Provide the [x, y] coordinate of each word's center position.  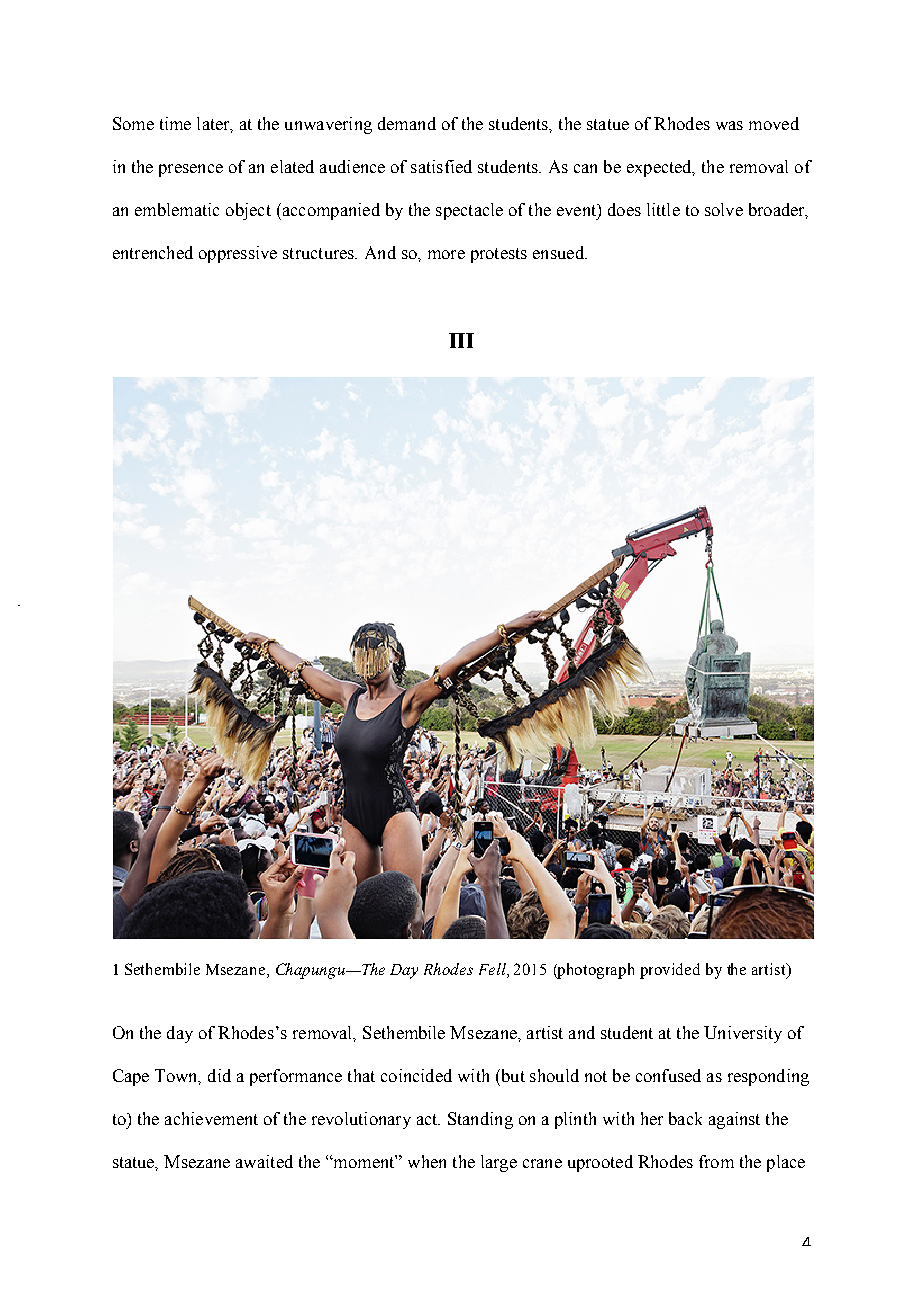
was [729, 125]
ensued [559, 252]
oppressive [238, 254]
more [446, 254]
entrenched [153, 252]
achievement [211, 1118]
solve [724, 209]
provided [670, 971]
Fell [493, 970]
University [743, 1034]
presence [191, 170]
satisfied [441, 166]
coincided [416, 1075]
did [219, 1075]
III [461, 340]
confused [668, 1075]
